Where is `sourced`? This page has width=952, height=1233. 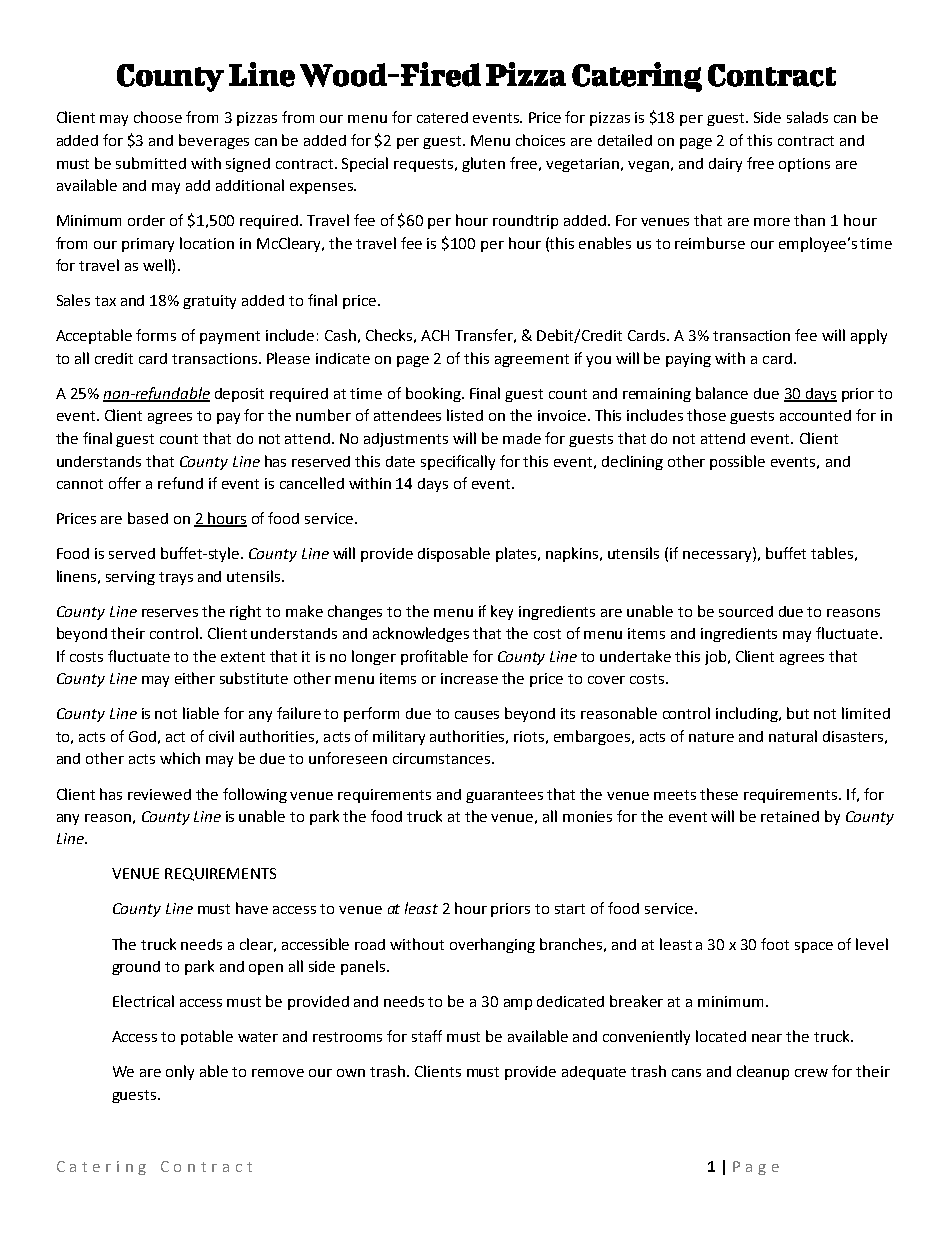
sourced is located at coordinates (746, 611).
